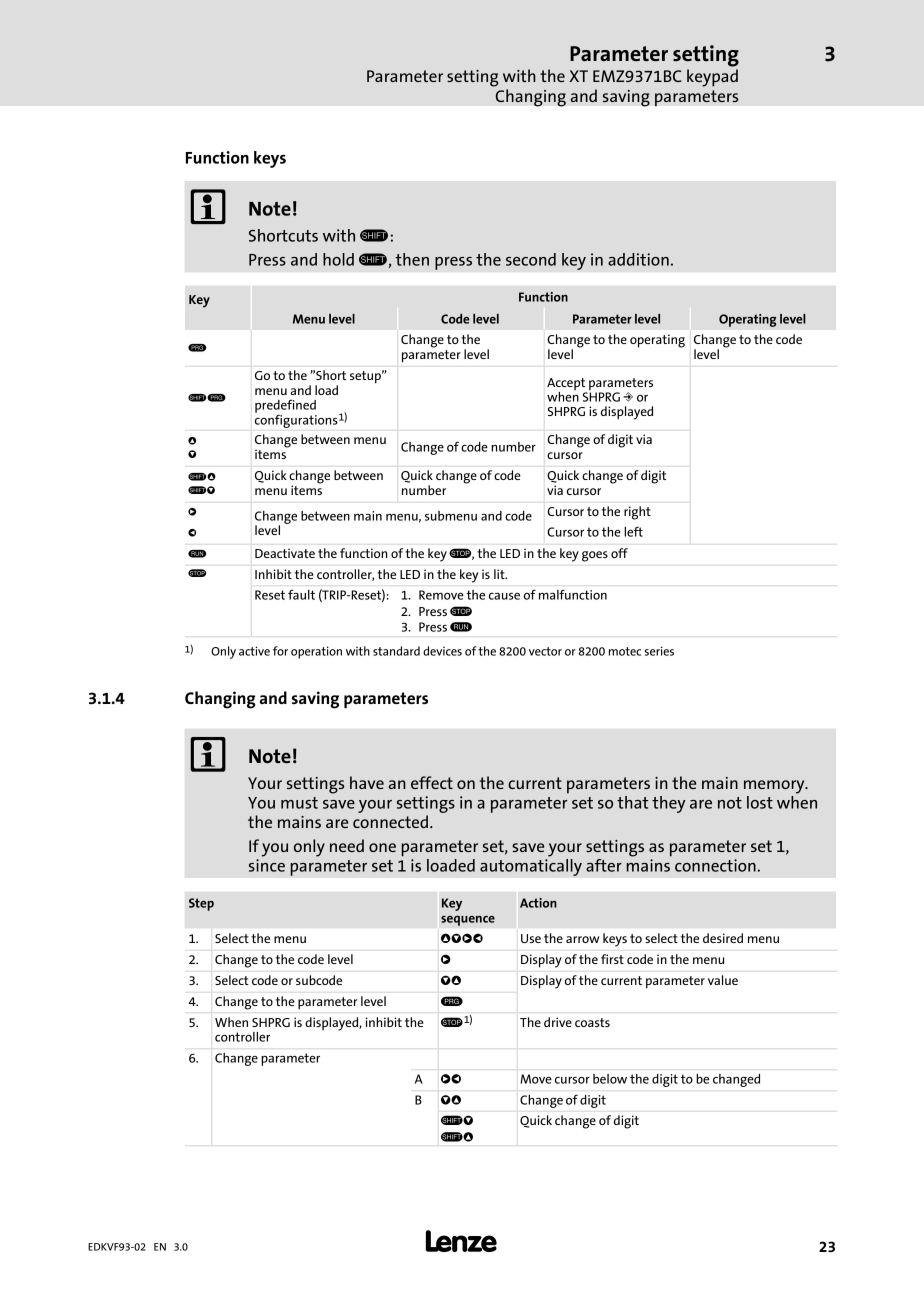  I want to click on then, so click(412, 259).
